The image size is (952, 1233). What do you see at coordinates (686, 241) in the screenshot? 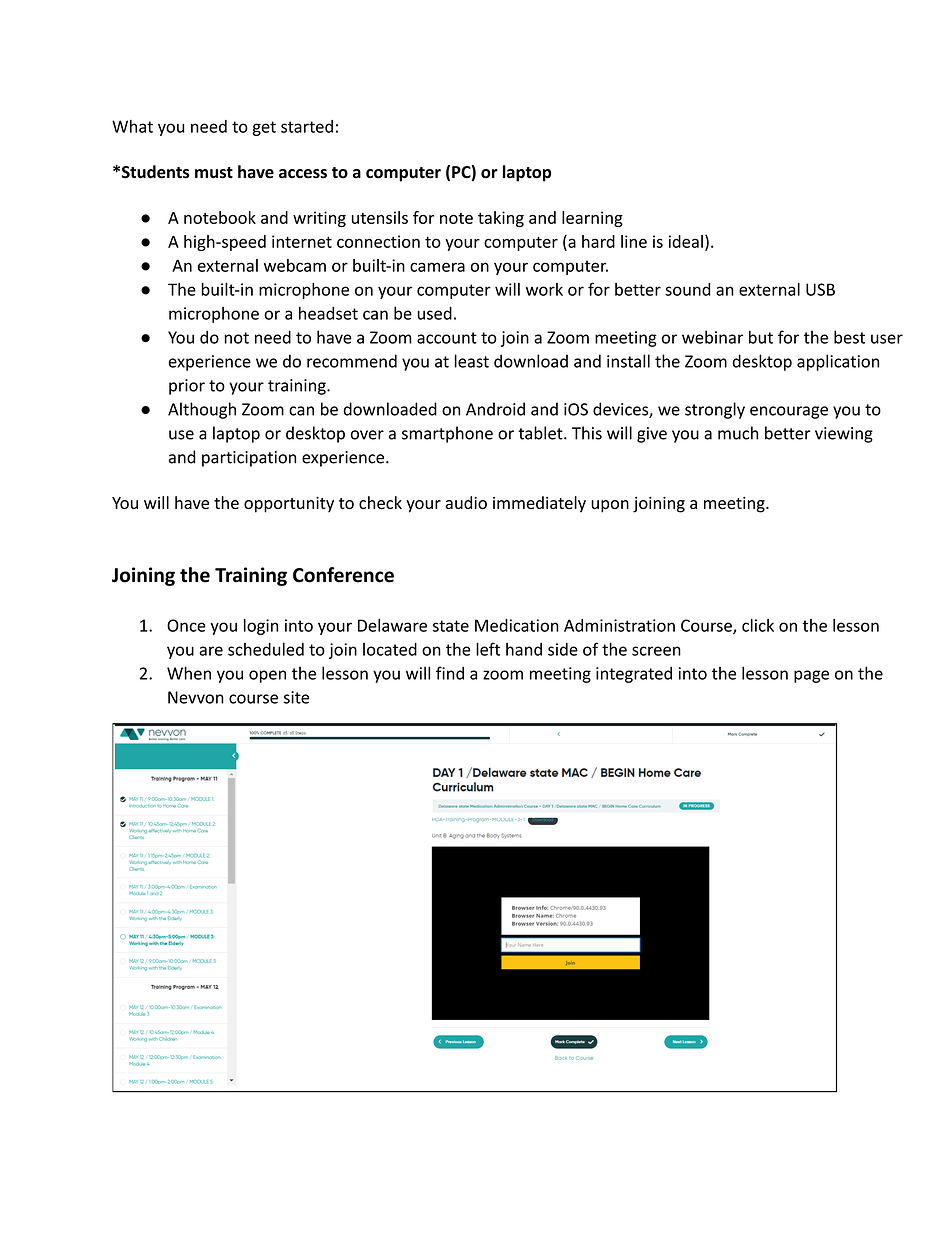
I see `ideal` at bounding box center [686, 241].
